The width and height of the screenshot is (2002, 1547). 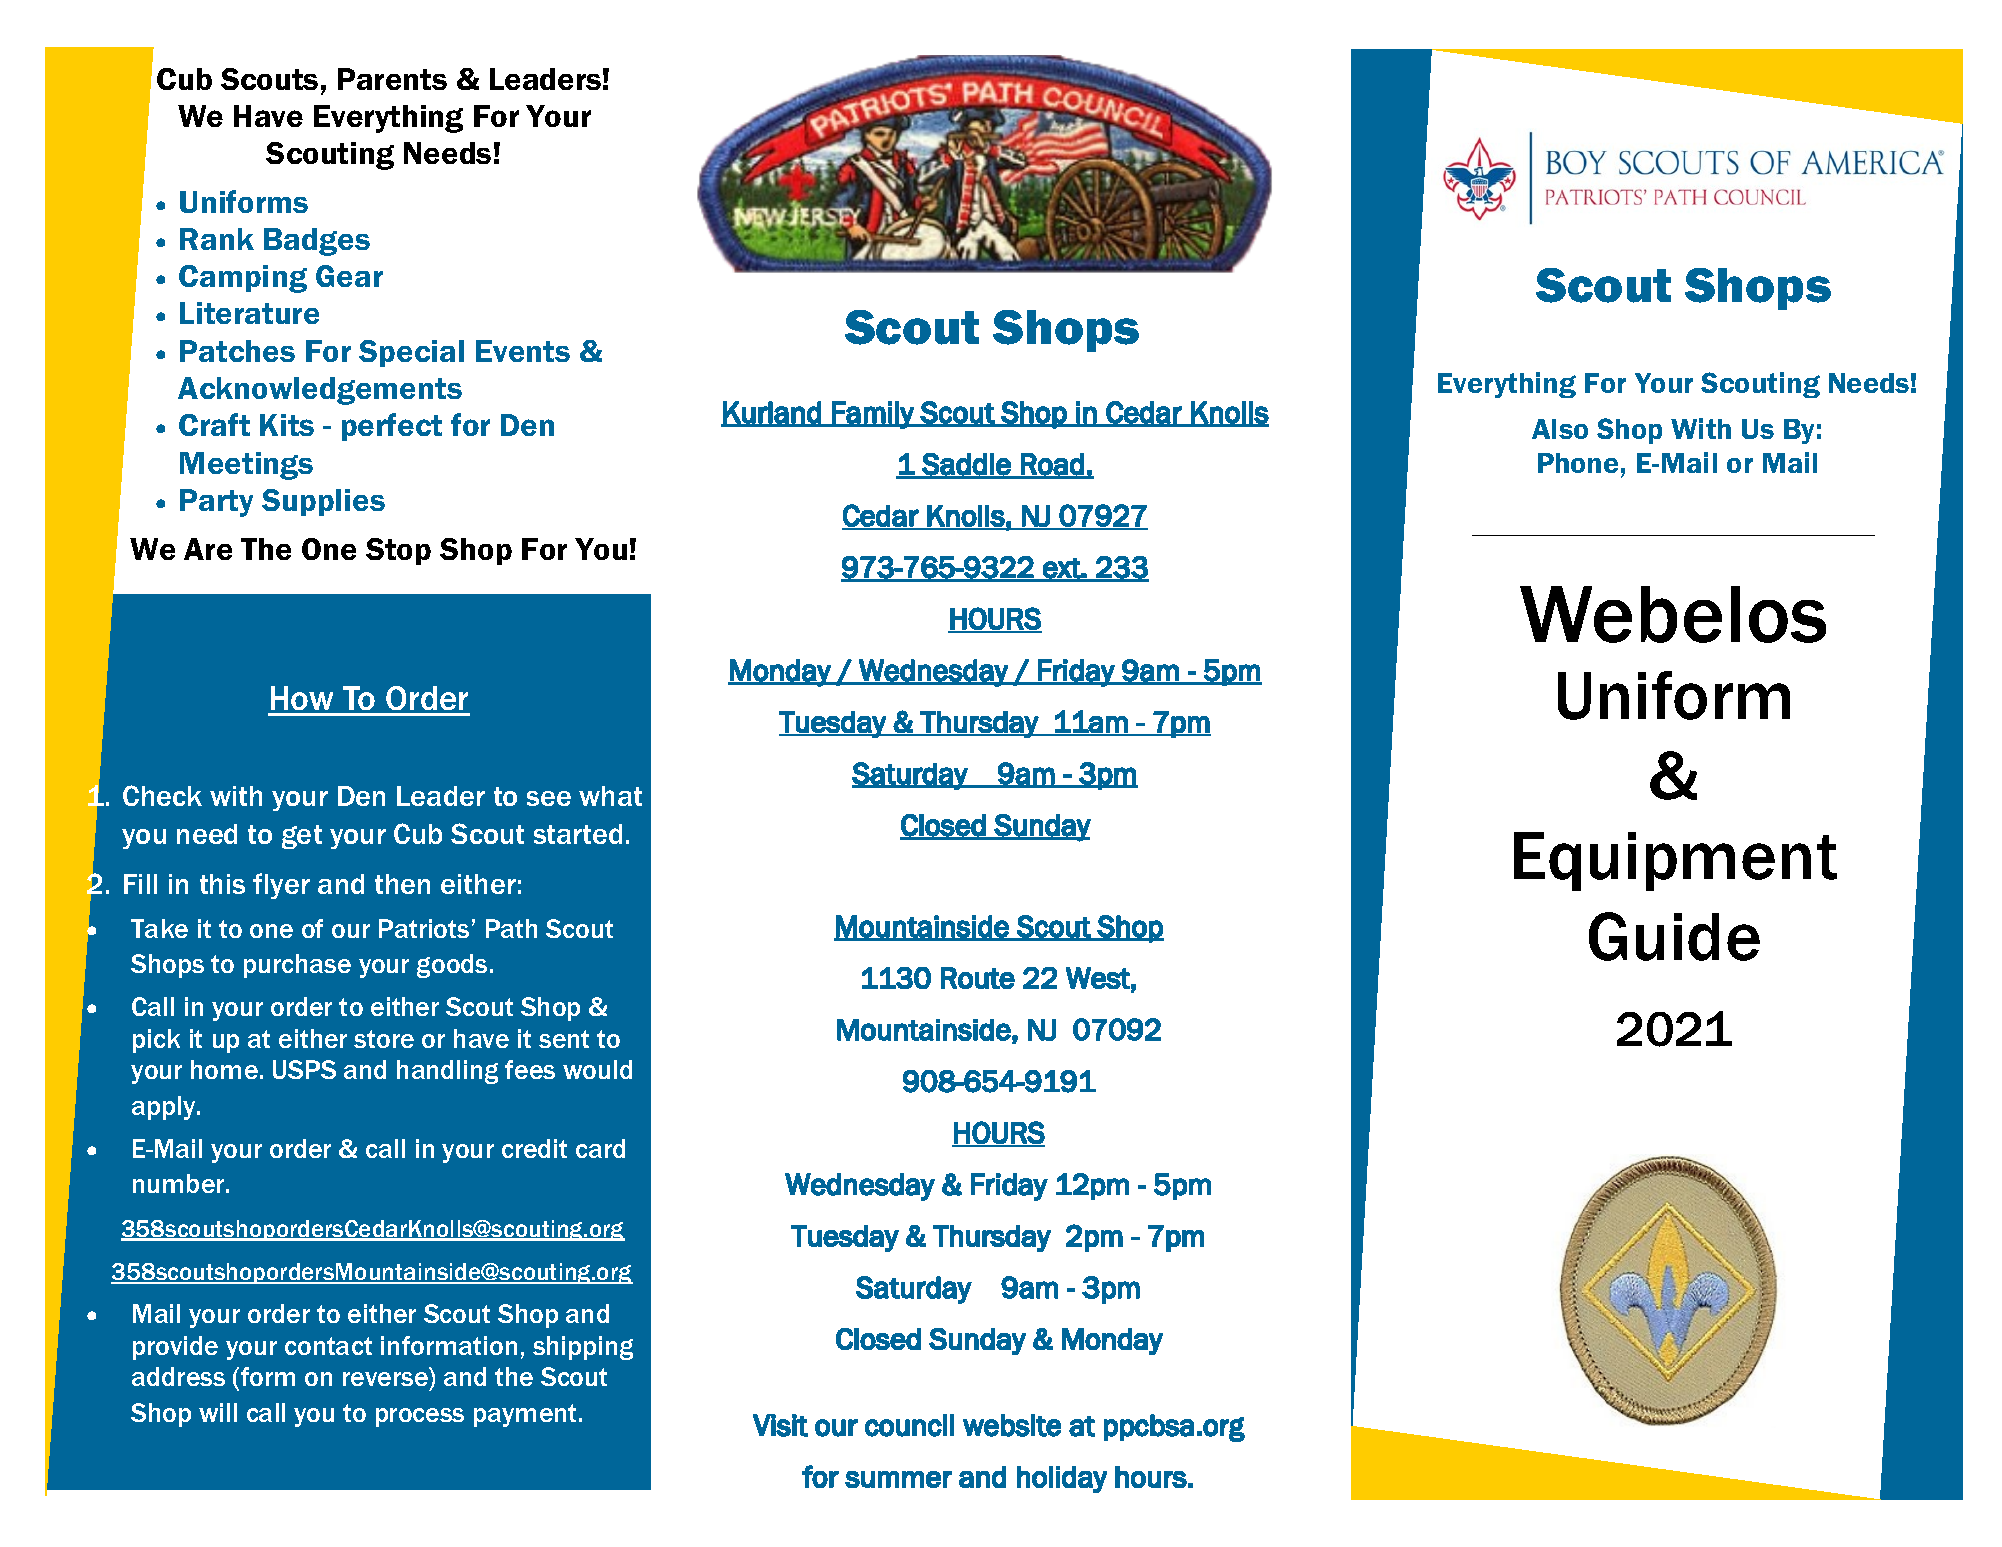 What do you see at coordinates (978, 978) in the screenshot?
I see `Route` at bounding box center [978, 978].
